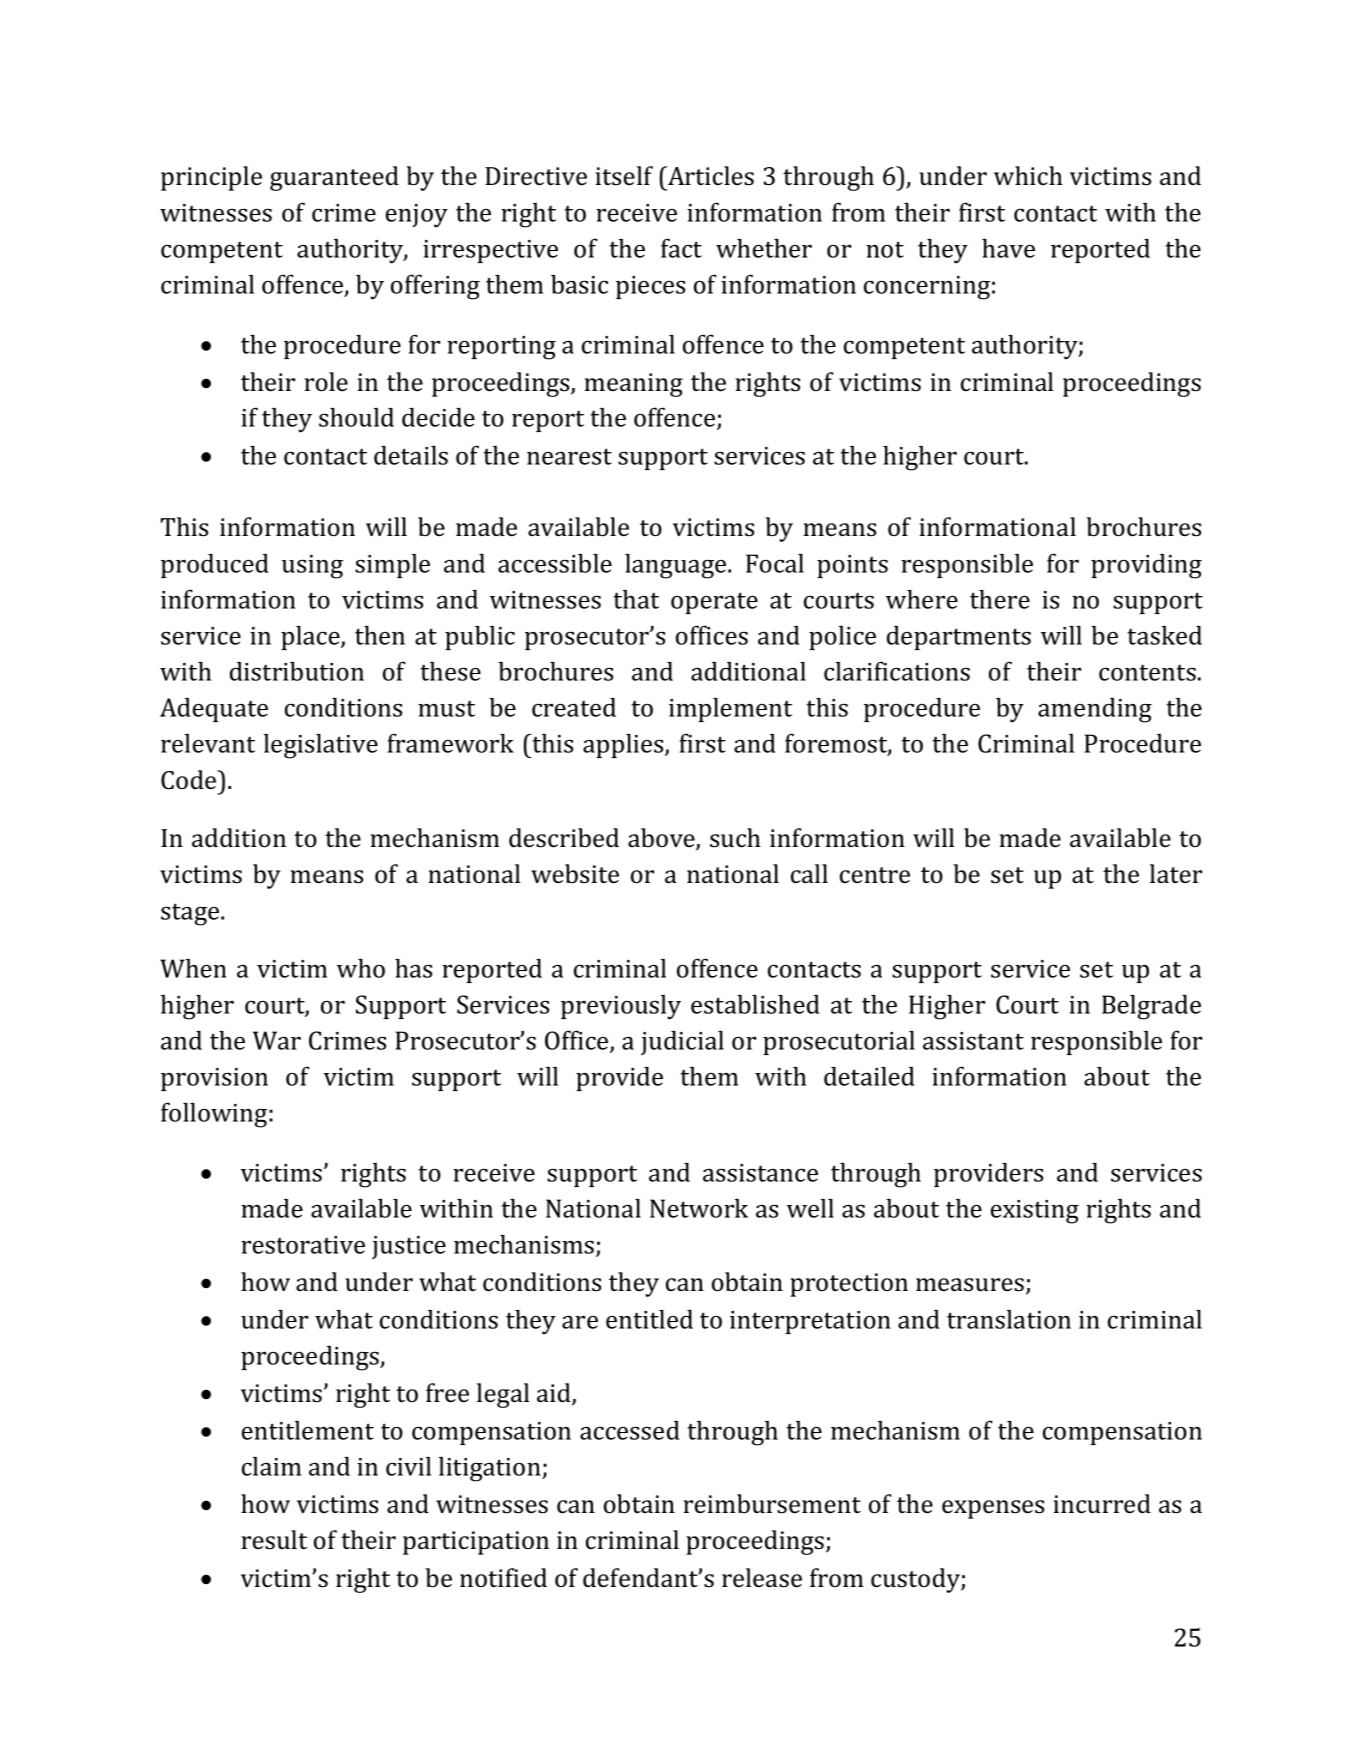  I want to click on amending, so click(1095, 710).
